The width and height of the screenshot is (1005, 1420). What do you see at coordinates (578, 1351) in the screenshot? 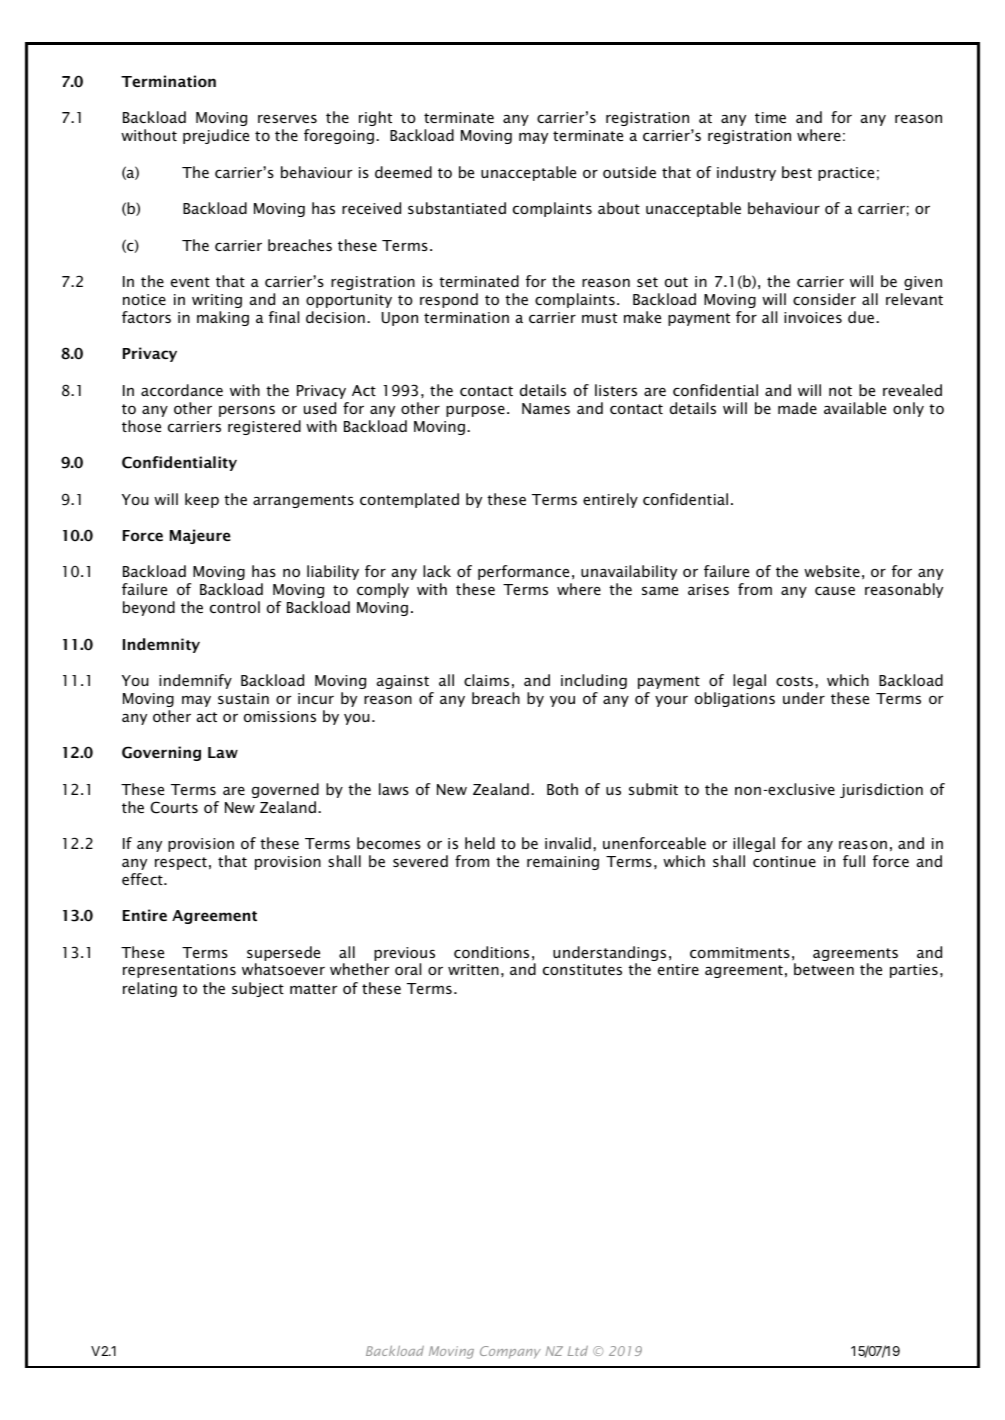
I see `Ltd` at bounding box center [578, 1351].
